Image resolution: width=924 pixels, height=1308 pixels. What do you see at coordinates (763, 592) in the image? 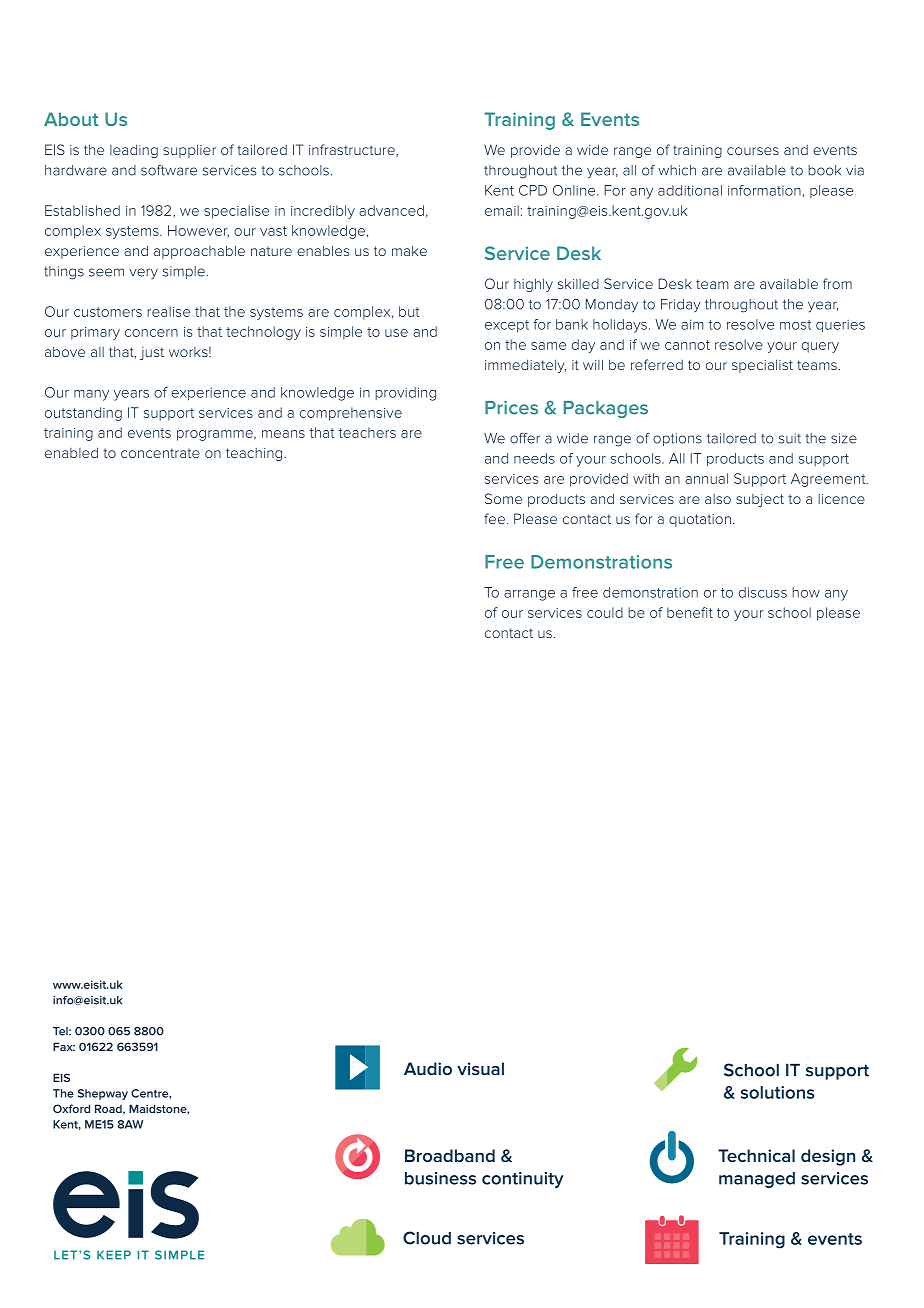
I see `discuss` at bounding box center [763, 592].
